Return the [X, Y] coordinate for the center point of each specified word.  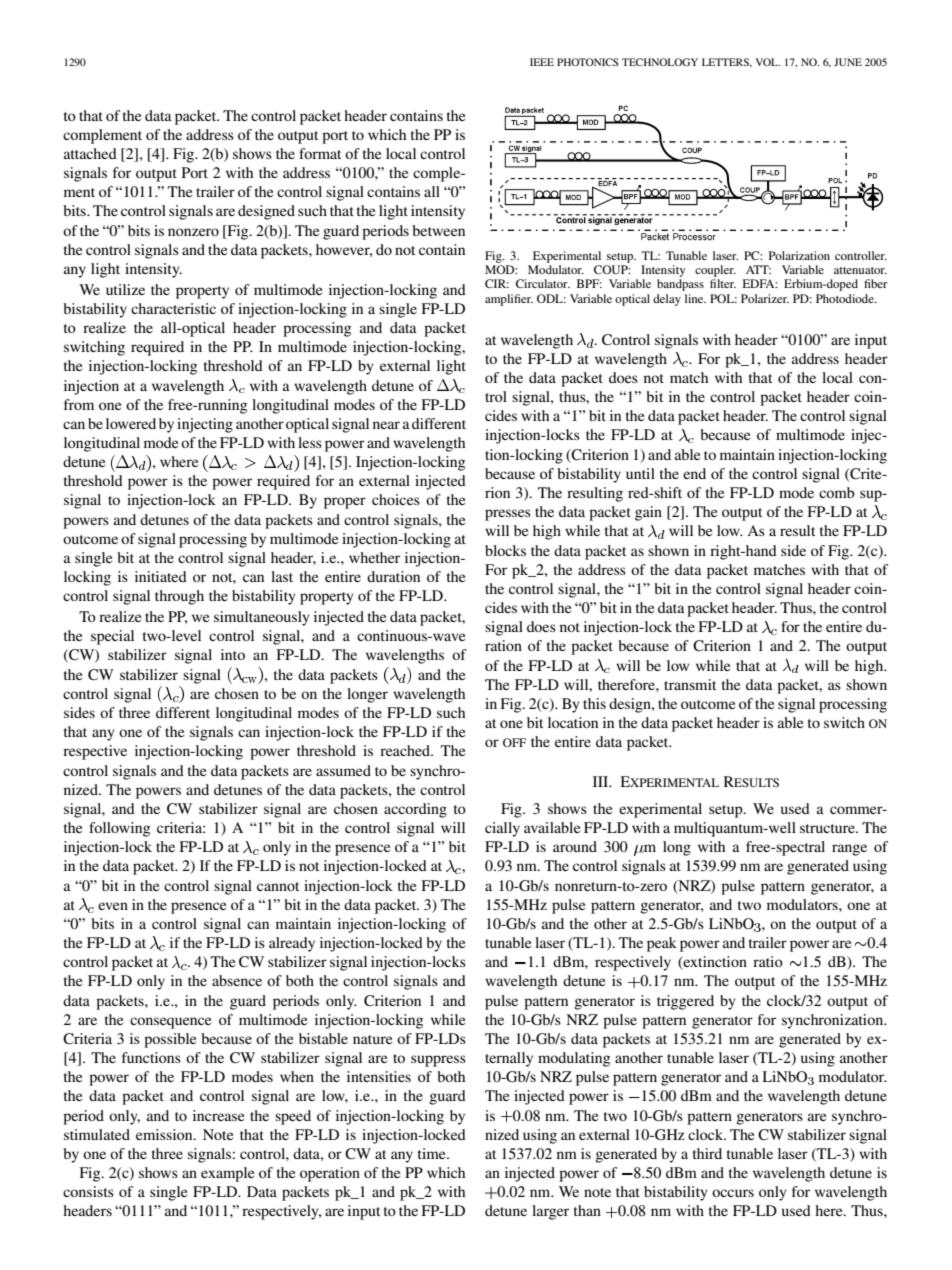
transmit [690, 684]
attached [90, 153]
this [594, 703]
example [227, 1174]
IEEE [542, 62]
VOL [768, 62]
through [179, 597]
